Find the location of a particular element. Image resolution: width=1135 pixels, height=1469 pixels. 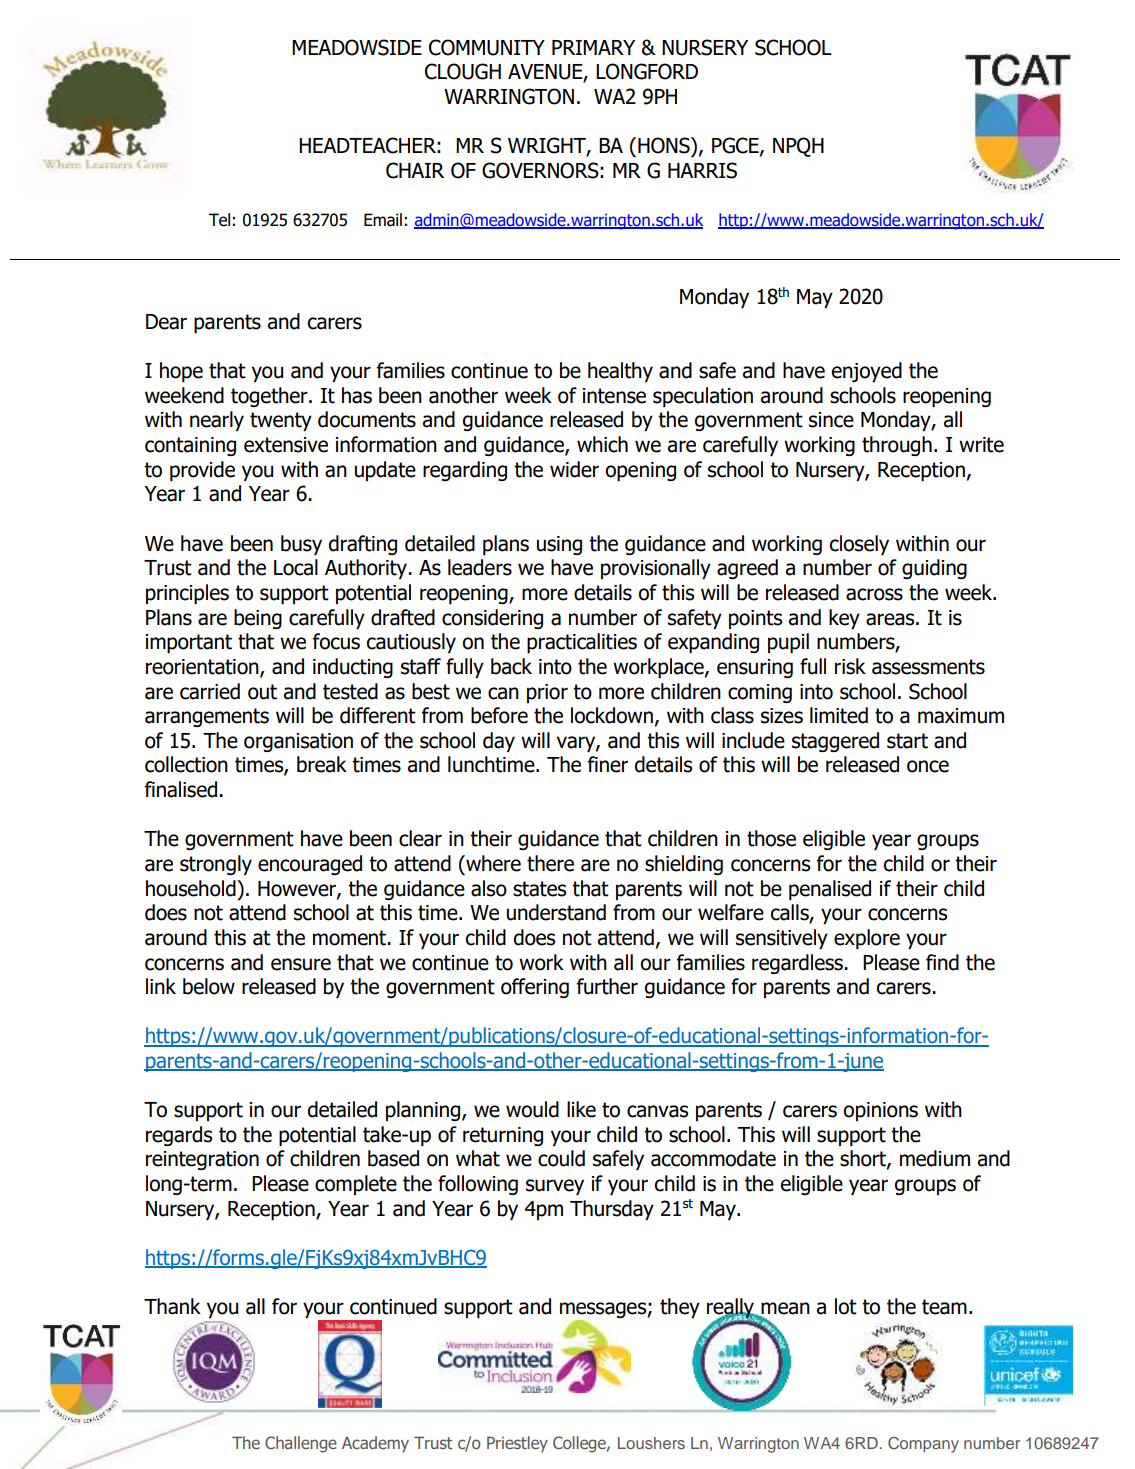

Challenge is located at coordinates (301, 1444).
